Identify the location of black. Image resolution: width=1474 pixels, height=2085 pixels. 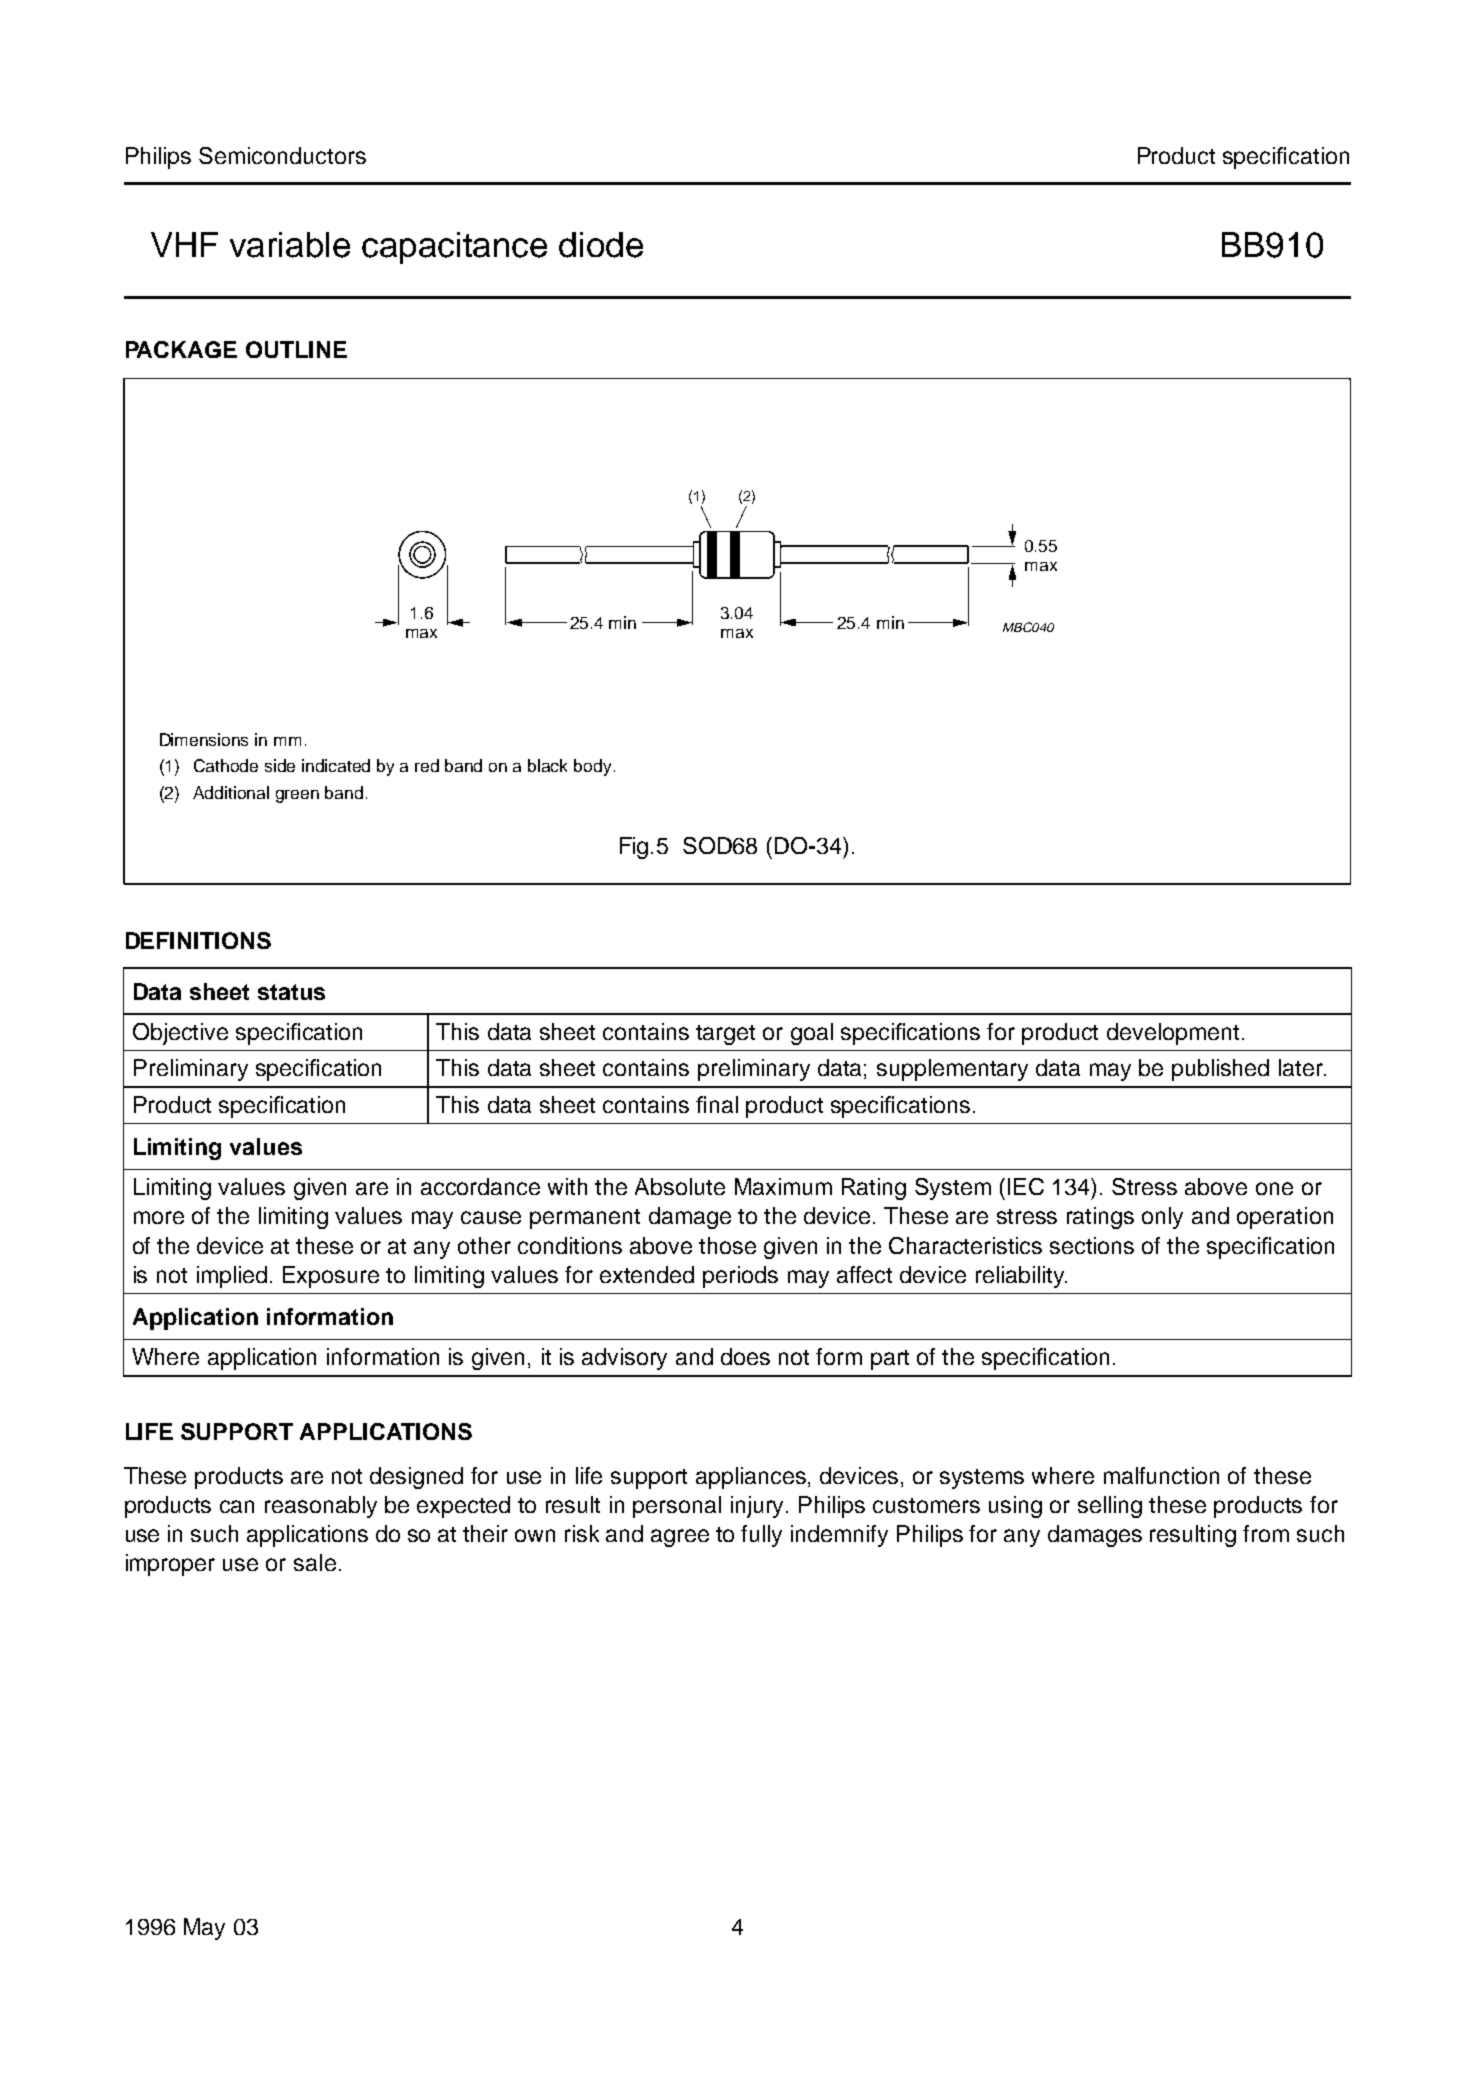
(547, 765).
